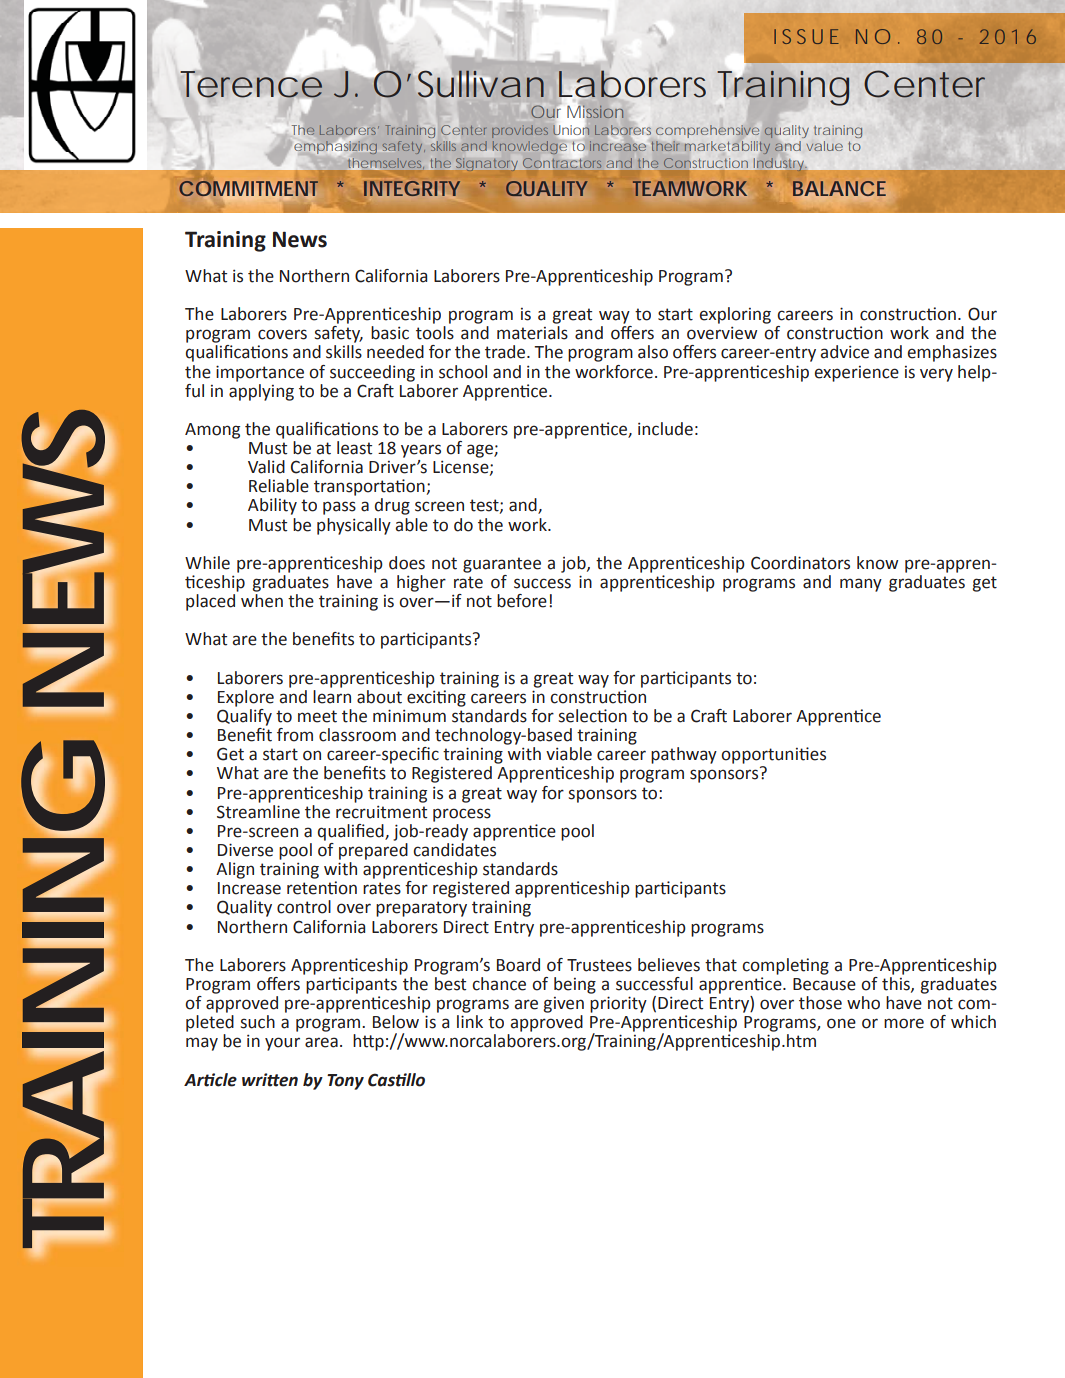 Image resolution: width=1065 pixels, height=1378 pixels. Describe the element at coordinates (684, 755) in the screenshot. I see `pathway` at that location.
